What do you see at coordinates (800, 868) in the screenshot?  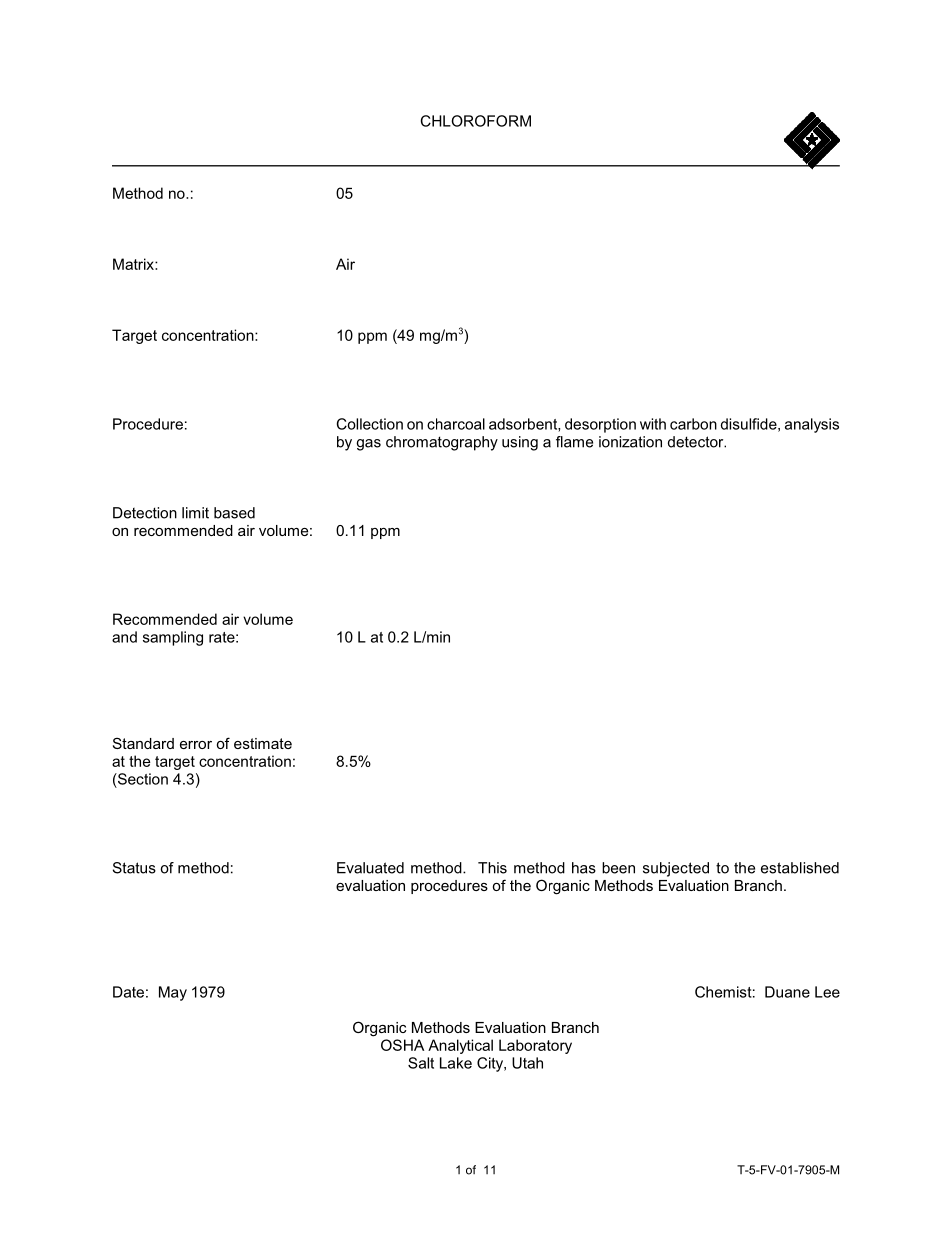 I see `established` at bounding box center [800, 868].
